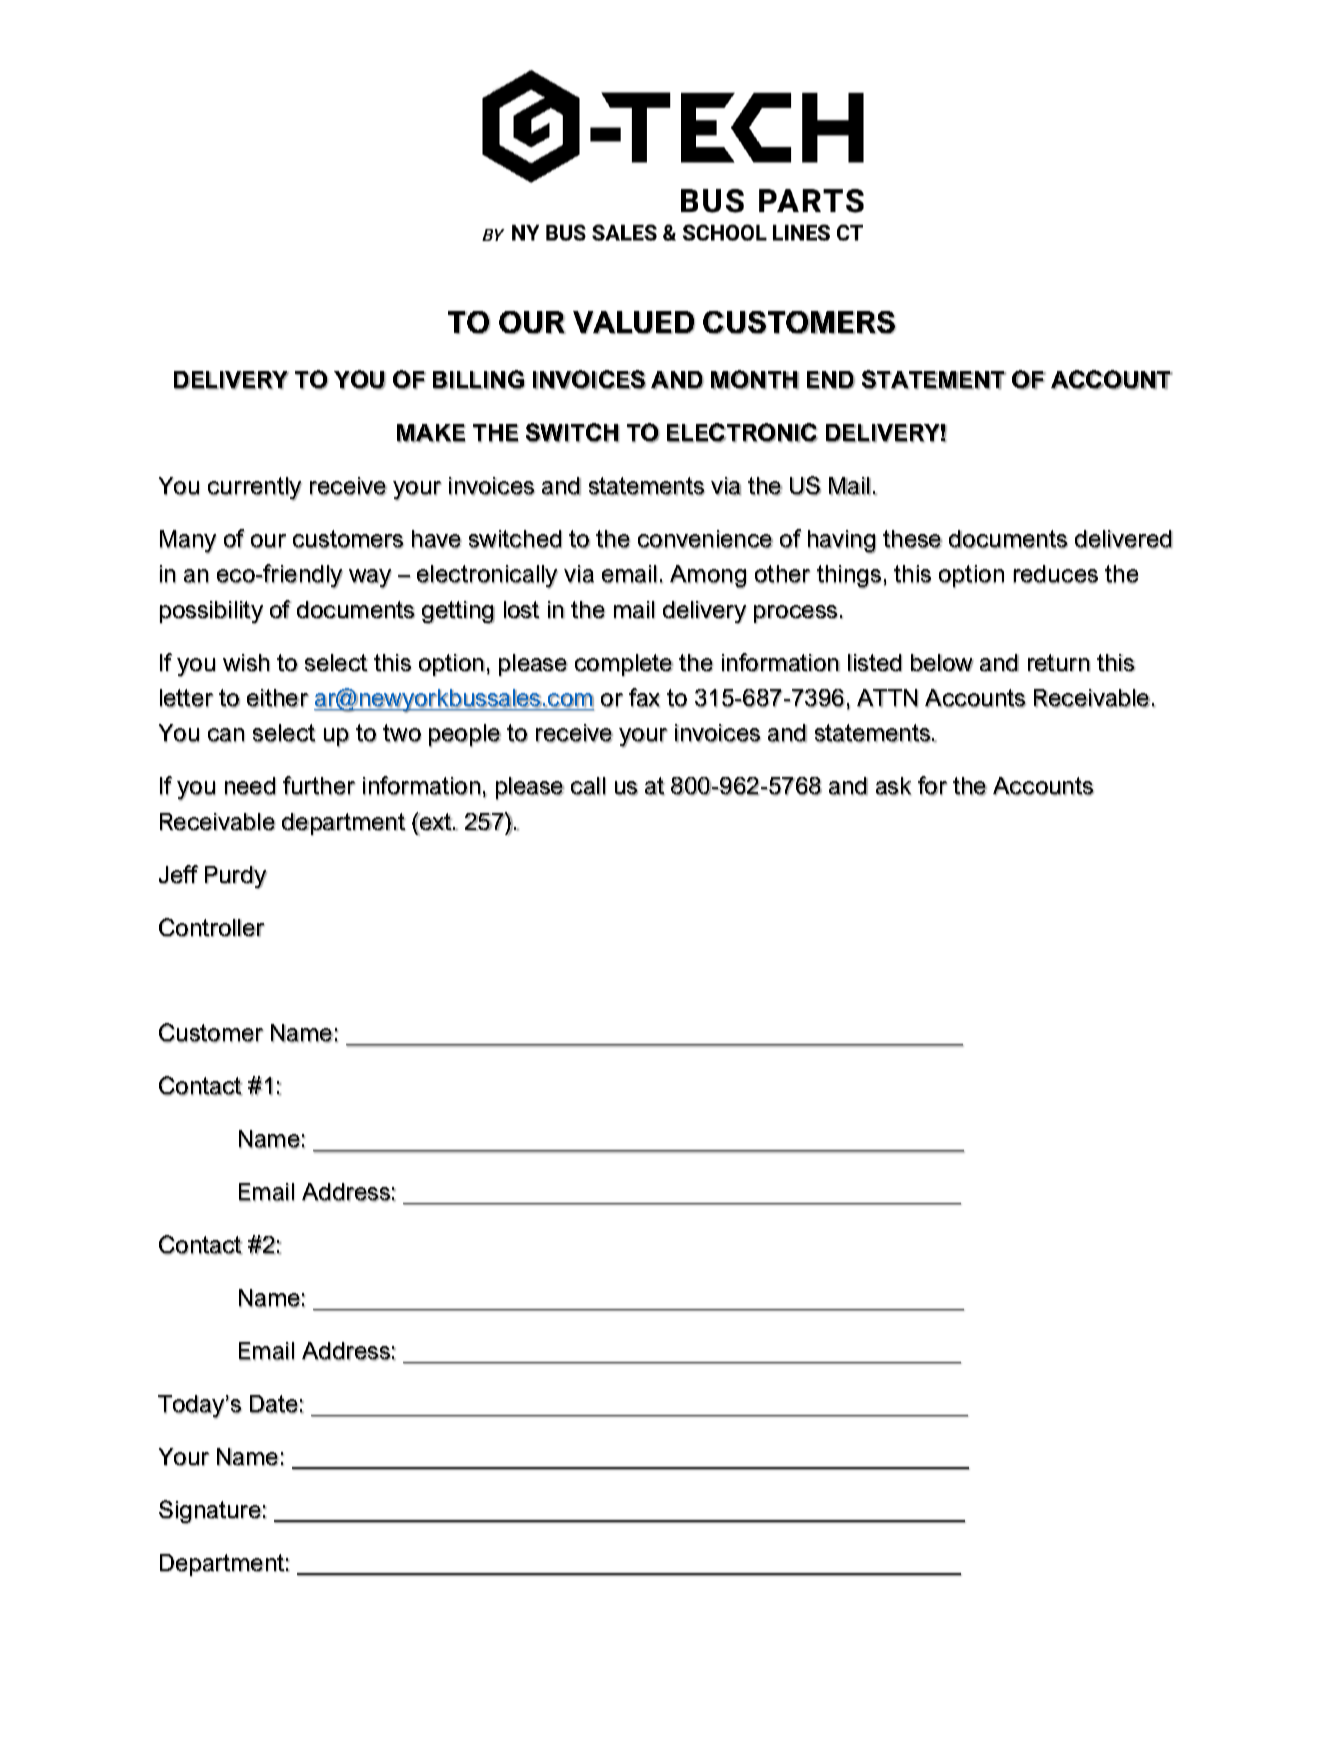 The width and height of the screenshot is (1344, 1740). I want to click on ask, so click(893, 786).
